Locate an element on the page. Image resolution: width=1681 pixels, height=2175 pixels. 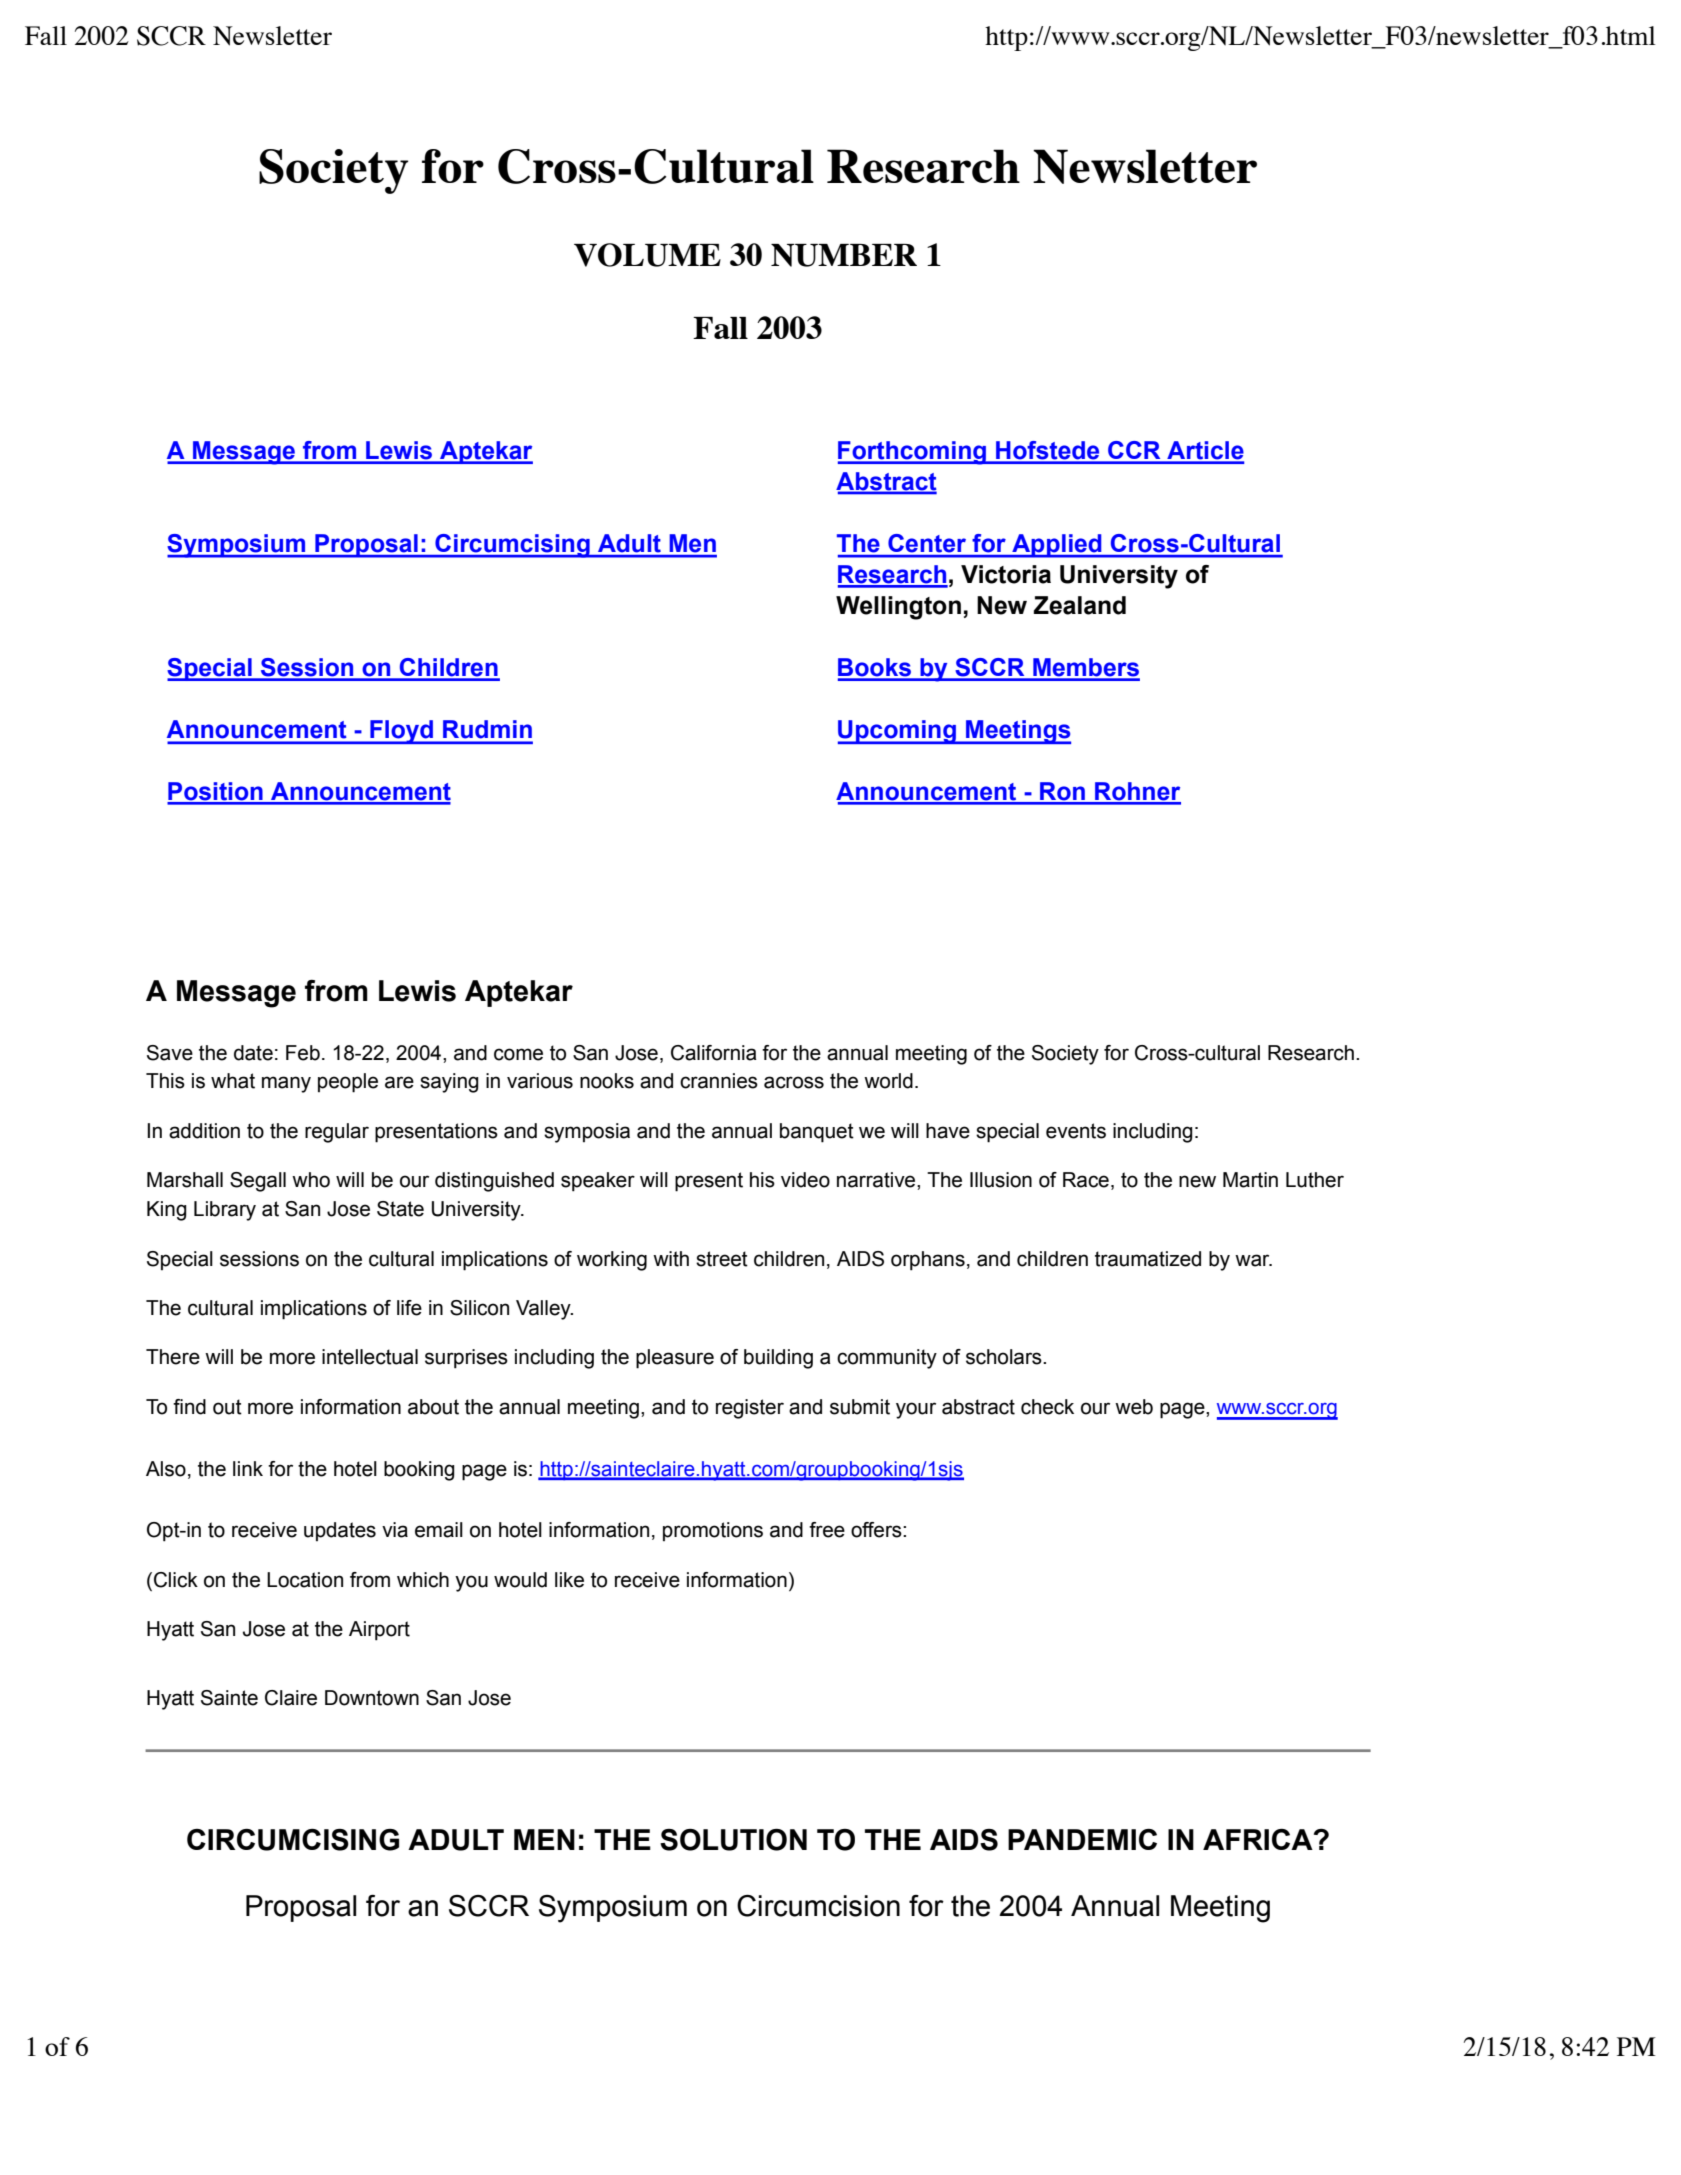
NUMBER is located at coordinates (844, 255).
